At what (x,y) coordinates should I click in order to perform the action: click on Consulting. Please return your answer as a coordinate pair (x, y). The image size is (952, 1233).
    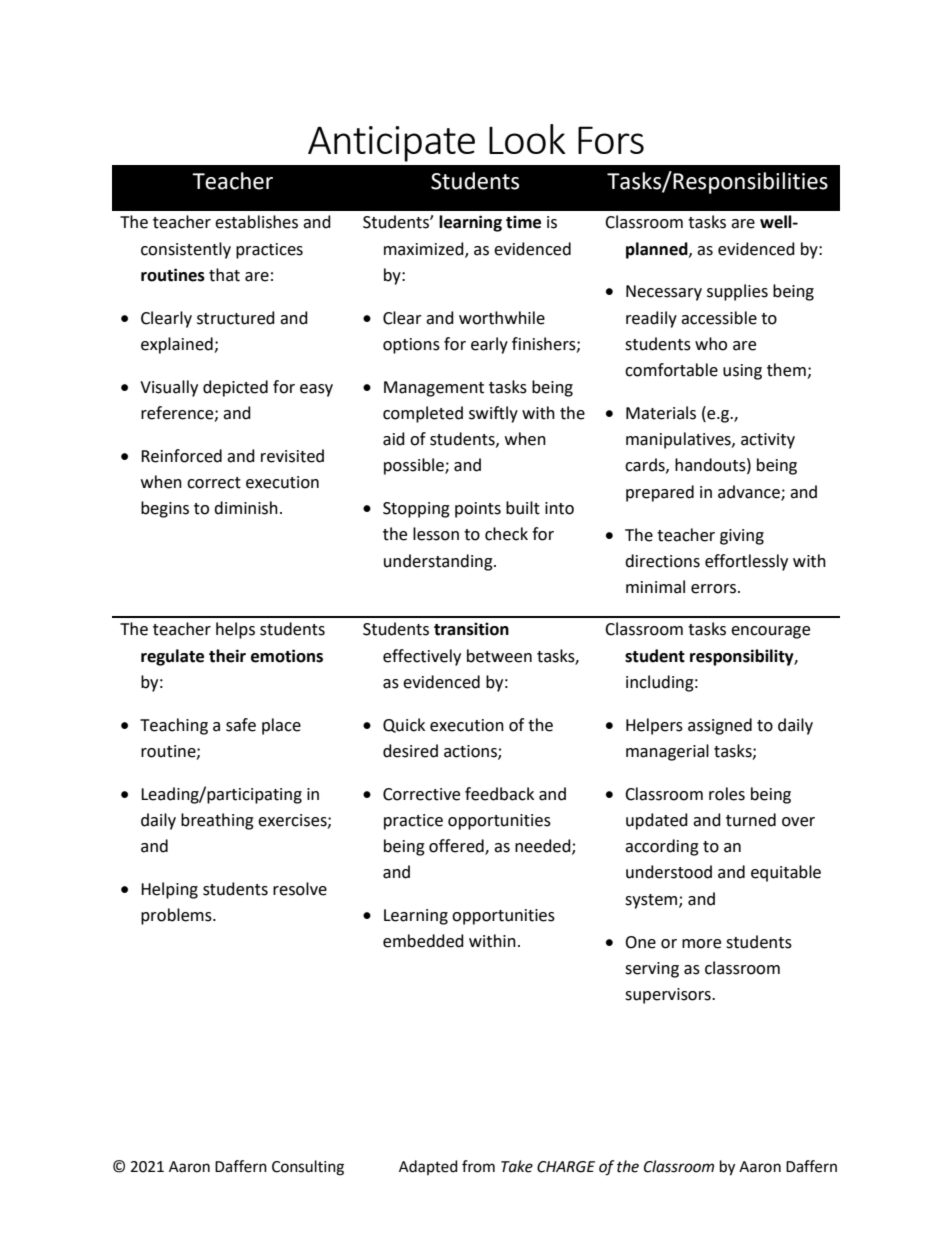
    Looking at the image, I should click on (308, 1168).
